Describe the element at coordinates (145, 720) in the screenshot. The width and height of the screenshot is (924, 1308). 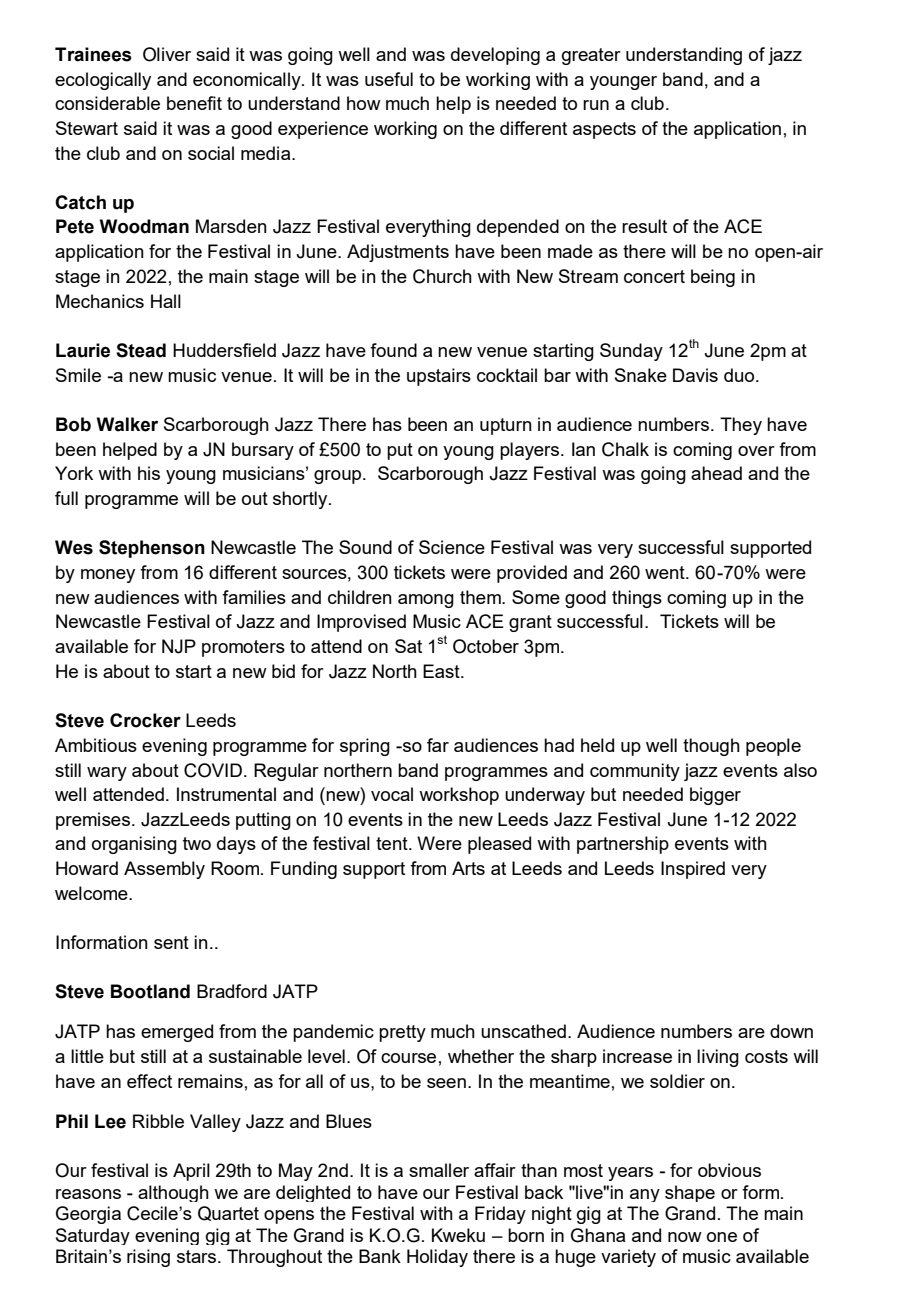
I see `Crocker` at that location.
